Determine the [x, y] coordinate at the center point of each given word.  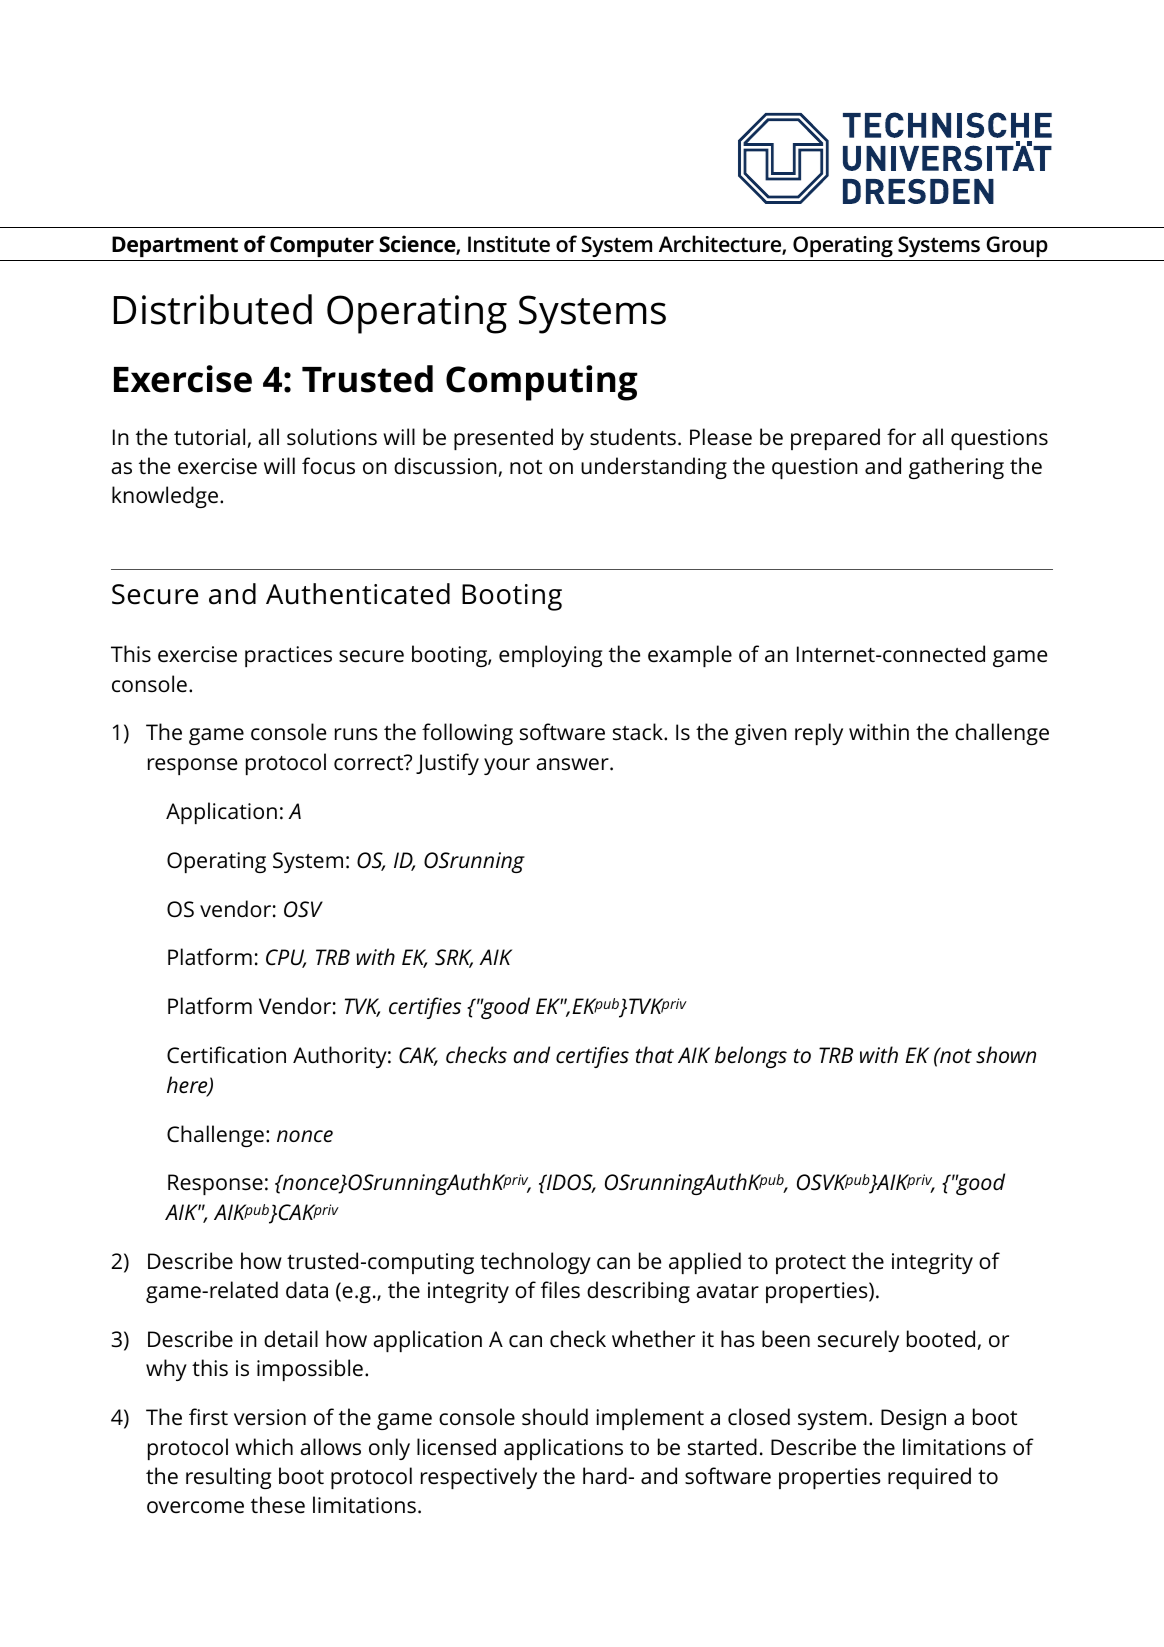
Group [1017, 246]
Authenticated [358, 594]
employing [550, 656]
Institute [509, 244]
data [307, 1290]
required [929, 1478]
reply [819, 734]
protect [811, 1264]
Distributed [213, 309]
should [555, 1417]
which [264, 1446]
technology [535, 1263]
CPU [286, 958]
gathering [956, 468]
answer [573, 764]
